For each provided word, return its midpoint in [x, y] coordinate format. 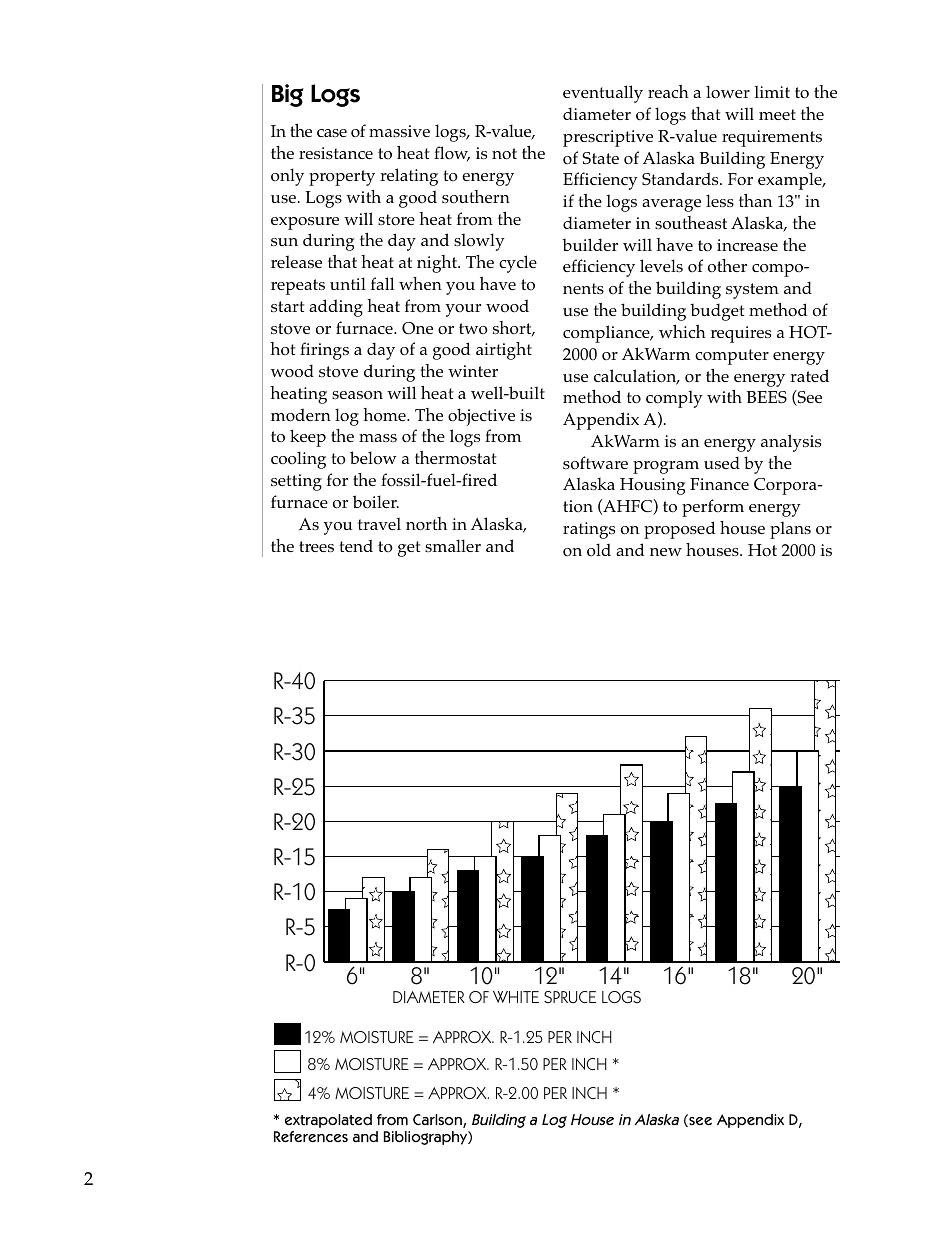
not [504, 154]
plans [790, 530]
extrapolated [328, 1121]
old [599, 549]
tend [356, 545]
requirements [772, 138]
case [332, 133]
